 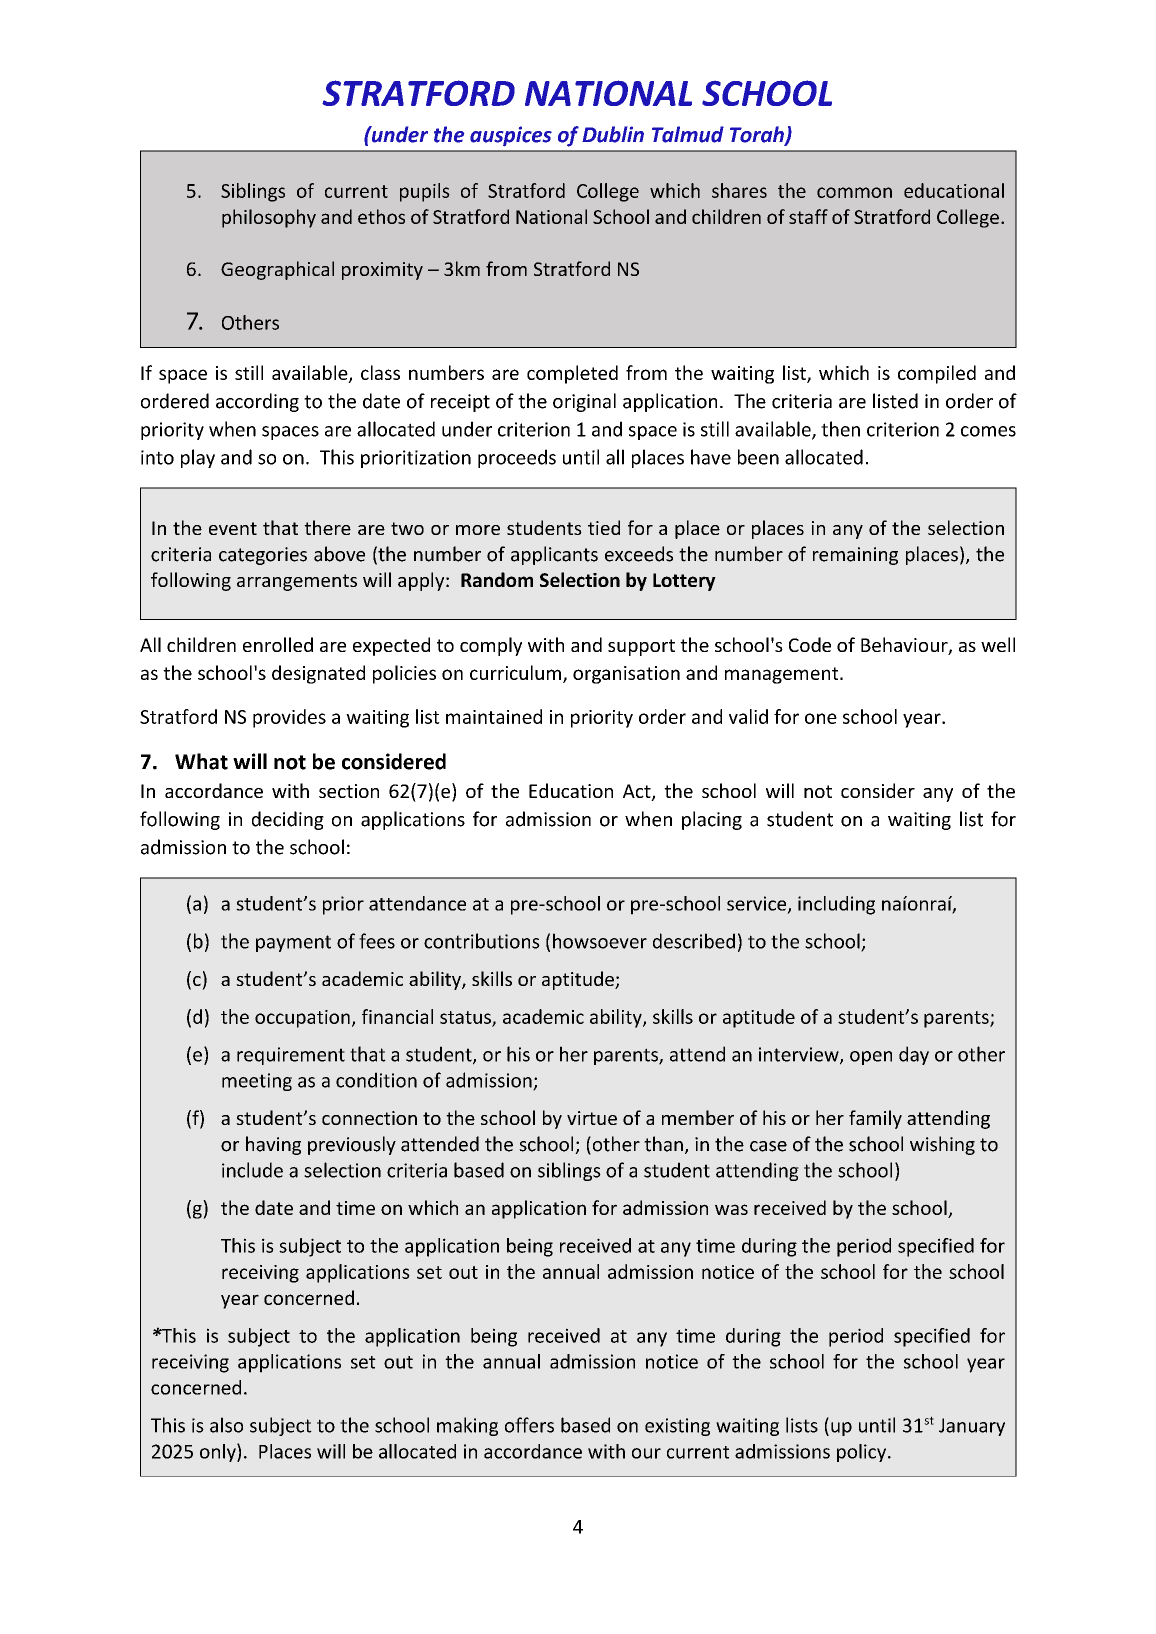 What do you see at coordinates (592, 1118) in the document?
I see `virtue` at bounding box center [592, 1118].
